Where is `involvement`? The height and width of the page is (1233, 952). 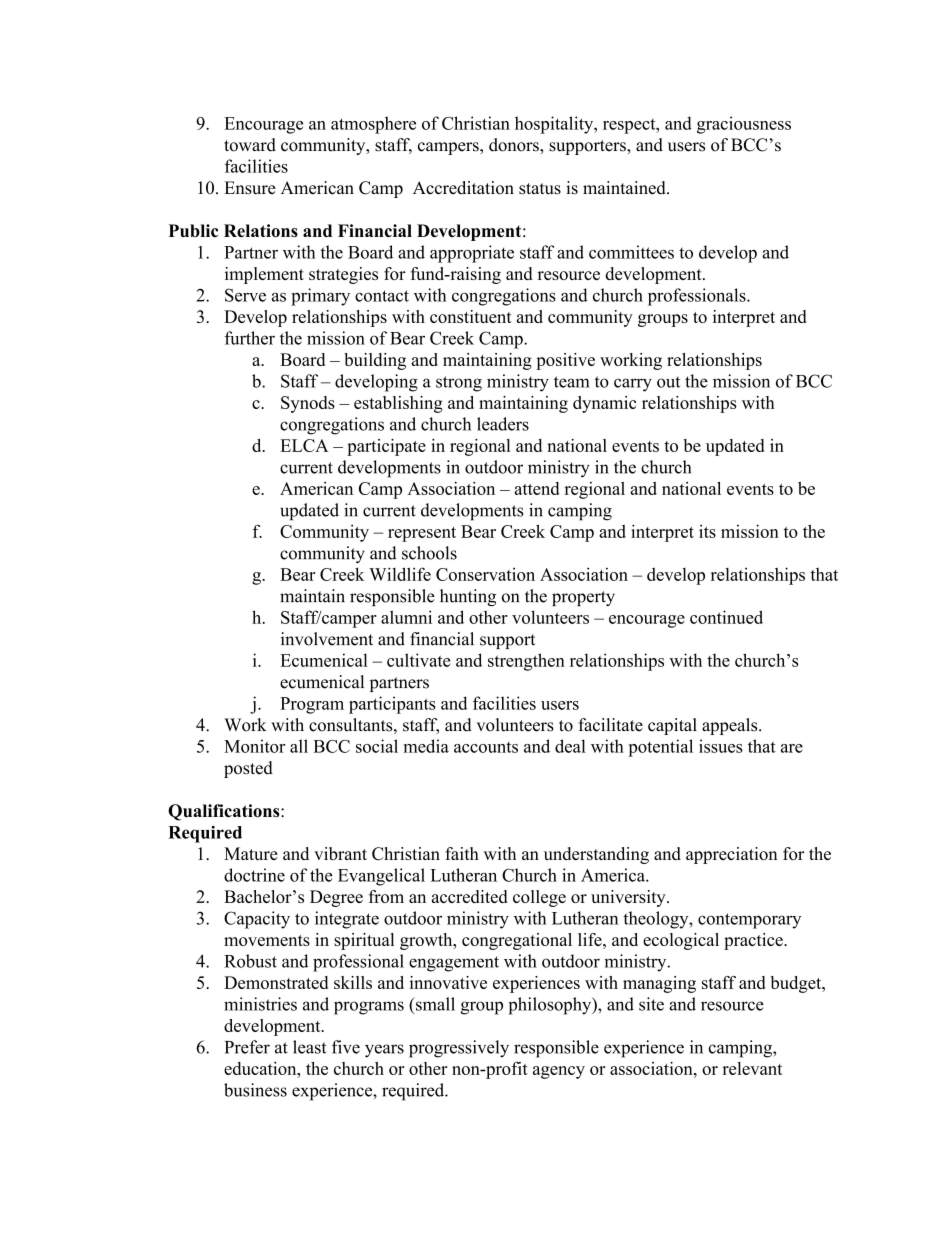 involvement is located at coordinates (327, 639).
